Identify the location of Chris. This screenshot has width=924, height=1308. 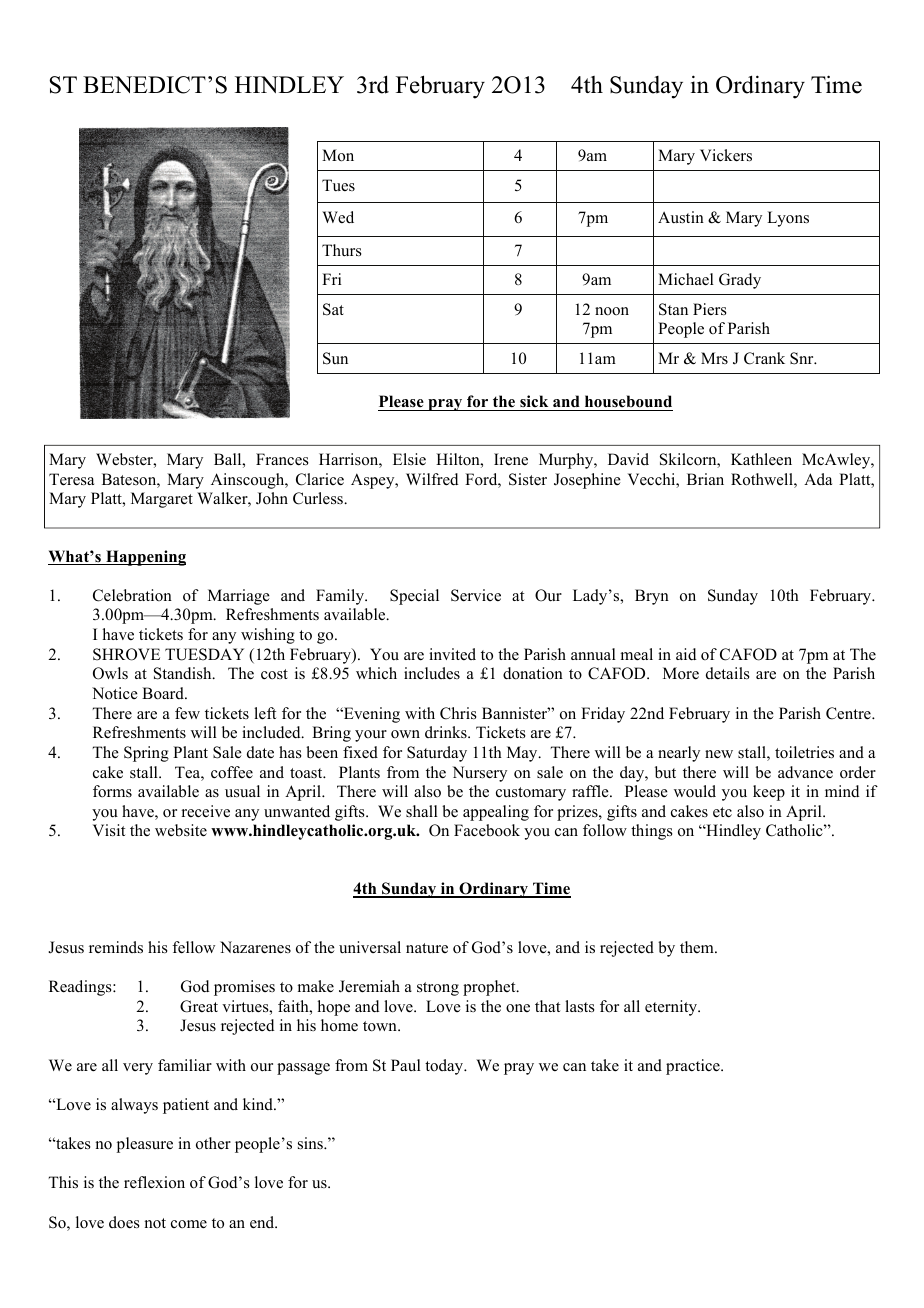
(458, 713).
